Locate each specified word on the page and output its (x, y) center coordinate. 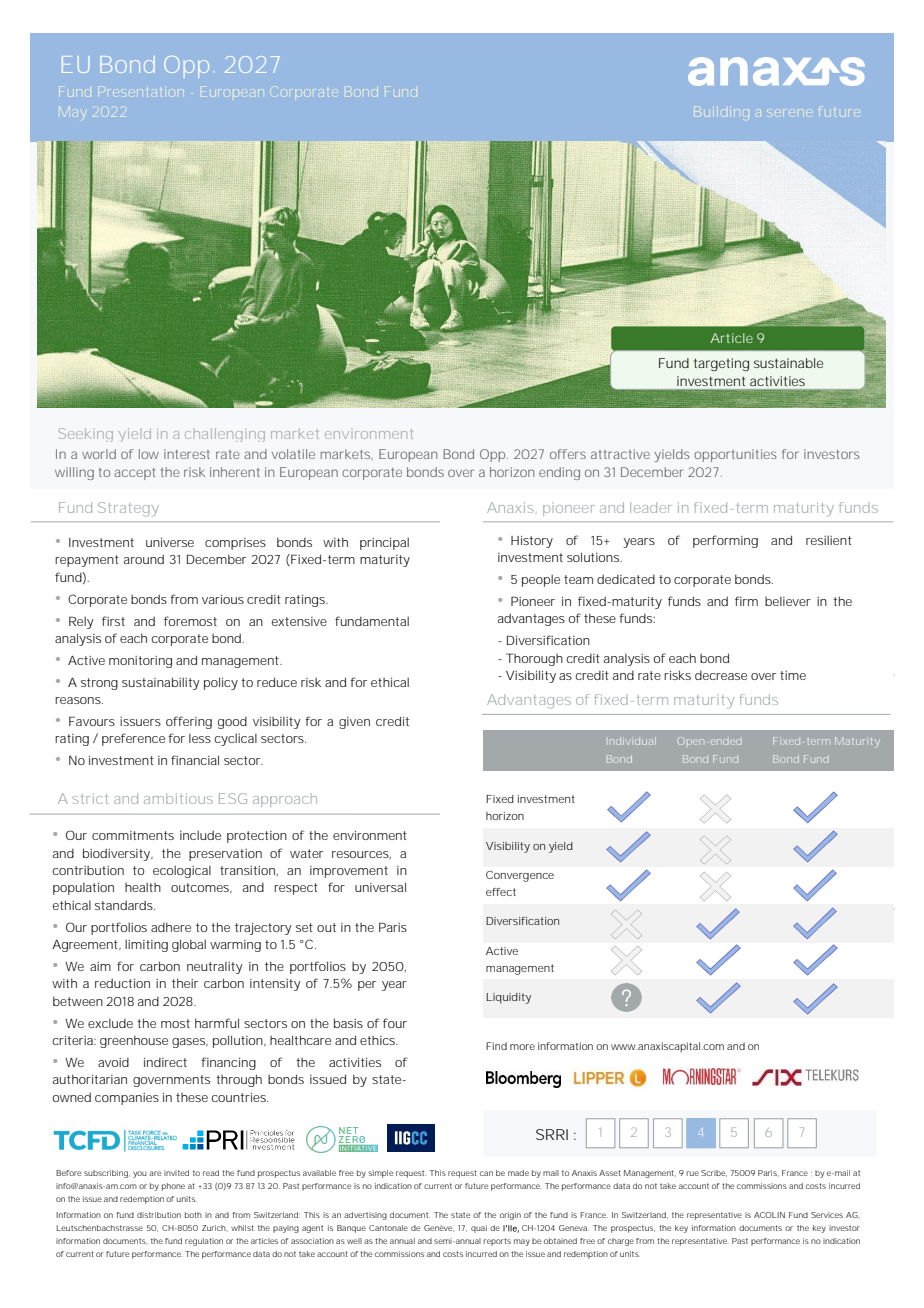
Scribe (714, 1173)
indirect (165, 1062)
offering (189, 722)
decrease (721, 675)
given (354, 723)
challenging (225, 435)
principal (384, 543)
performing (725, 541)
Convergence (520, 876)
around (144, 559)
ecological (182, 871)
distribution (159, 1215)
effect (501, 892)
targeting (721, 364)
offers (568, 454)
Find (496, 1046)
